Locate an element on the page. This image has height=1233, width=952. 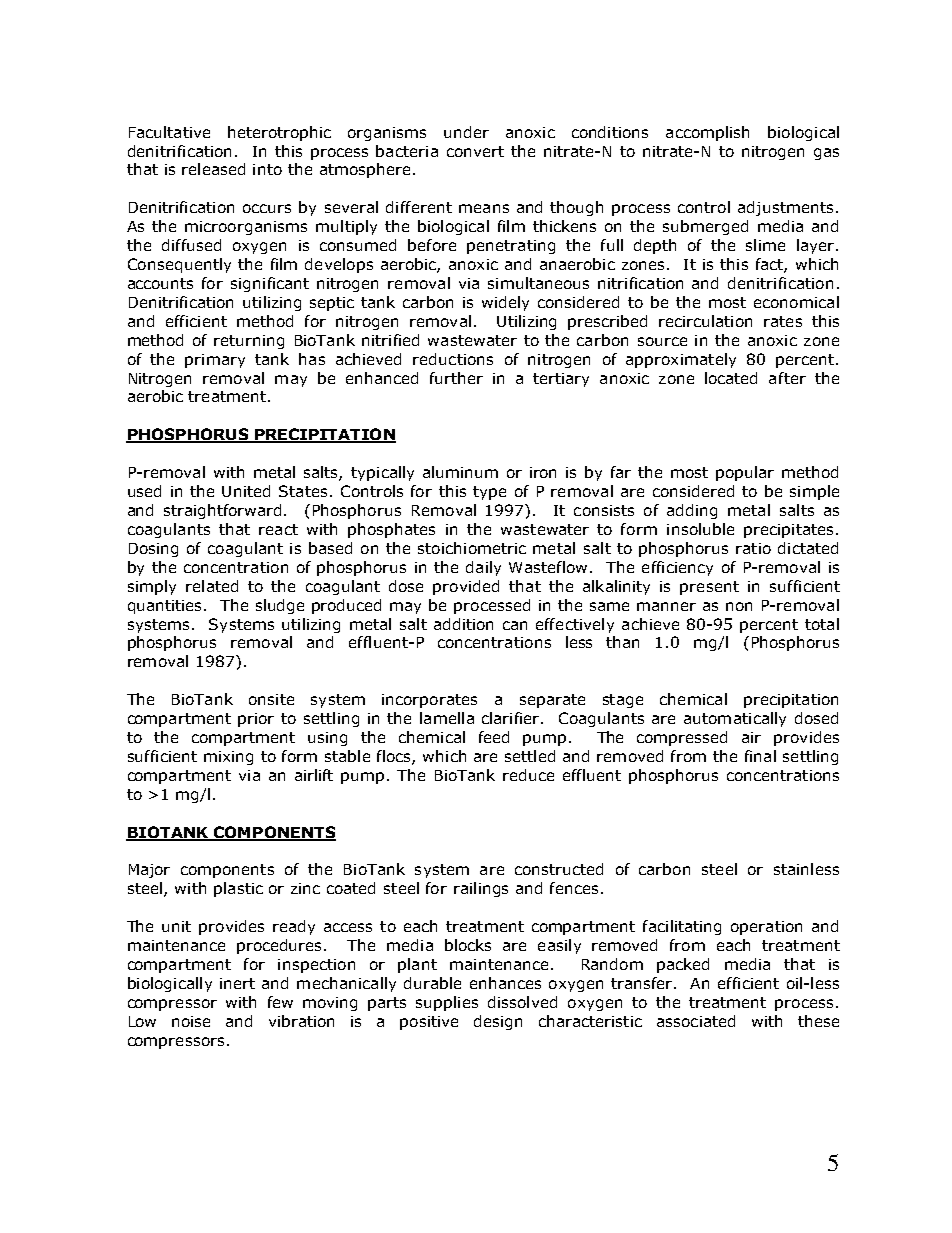
inert is located at coordinates (237, 983).
